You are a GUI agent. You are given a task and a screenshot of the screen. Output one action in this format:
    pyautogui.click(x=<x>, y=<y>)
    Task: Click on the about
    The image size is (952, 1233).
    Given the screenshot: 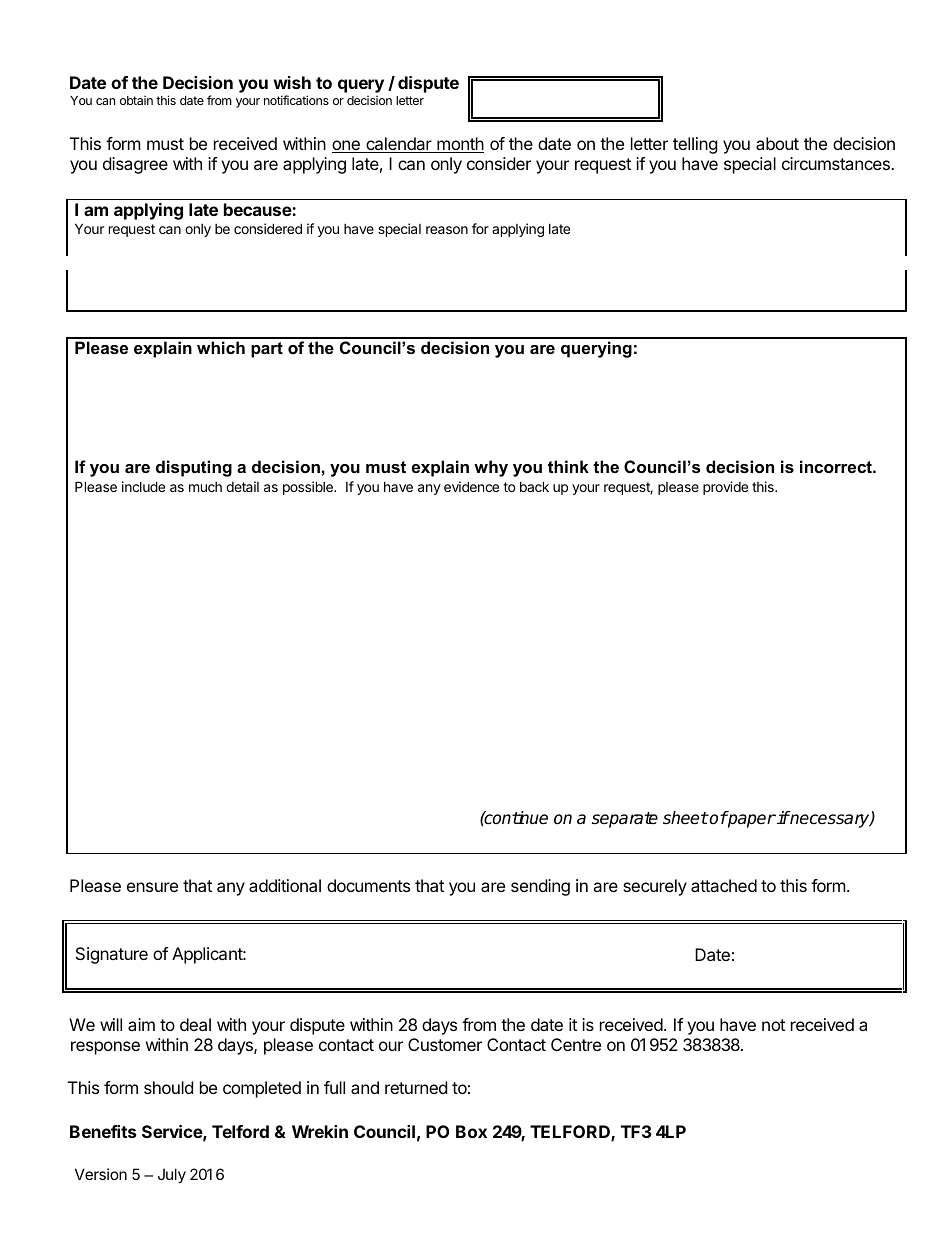 What is the action you would take?
    pyautogui.click(x=777, y=143)
